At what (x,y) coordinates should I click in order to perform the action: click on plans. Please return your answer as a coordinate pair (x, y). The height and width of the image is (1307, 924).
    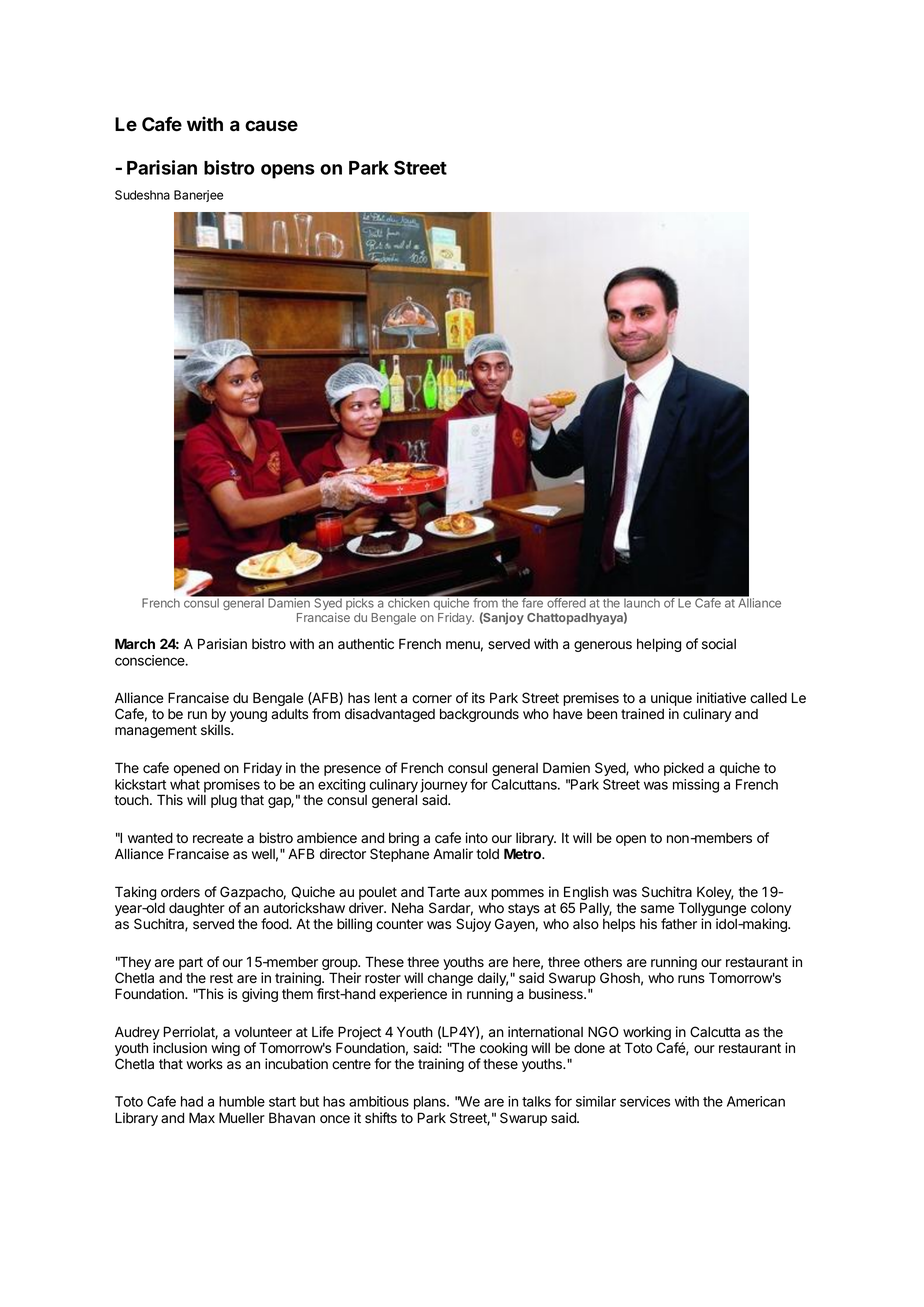
    Looking at the image, I should click on (431, 1103).
